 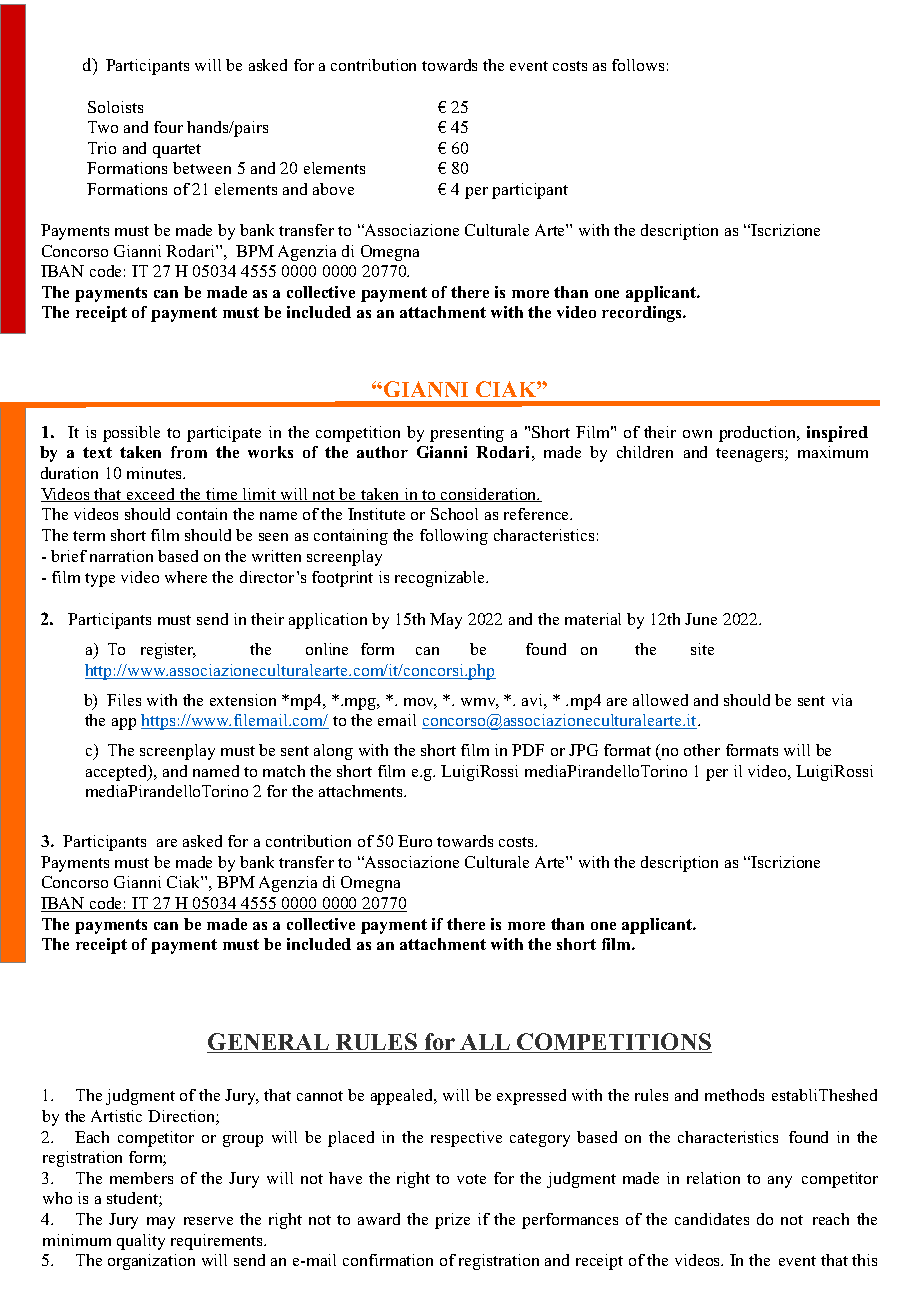 I want to click on site, so click(x=702, y=649).
